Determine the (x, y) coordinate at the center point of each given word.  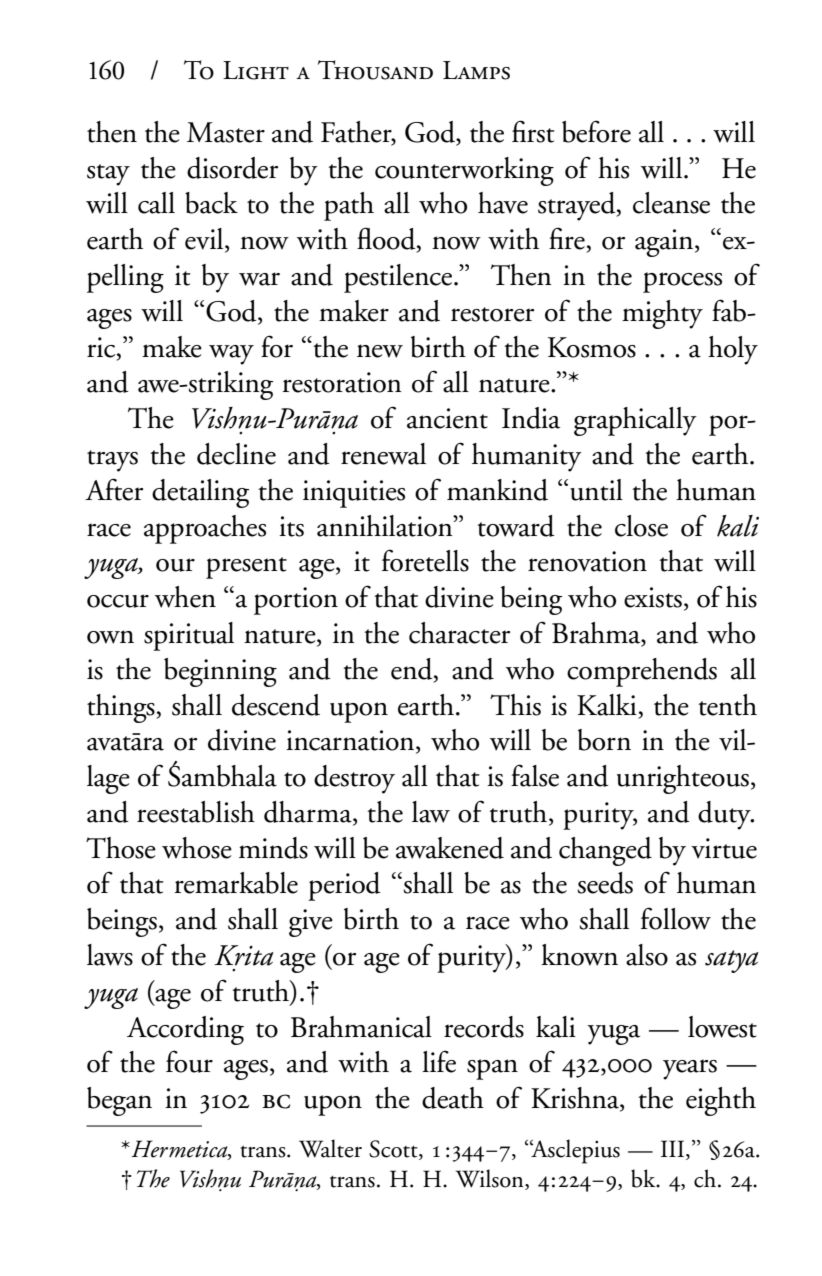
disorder (232, 168)
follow (676, 918)
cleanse (671, 203)
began (119, 1101)
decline (236, 454)
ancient (447, 418)
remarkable (236, 883)
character (459, 633)
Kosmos (592, 347)
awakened (450, 848)
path (349, 206)
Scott (394, 1149)
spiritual (189, 636)
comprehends (642, 672)
